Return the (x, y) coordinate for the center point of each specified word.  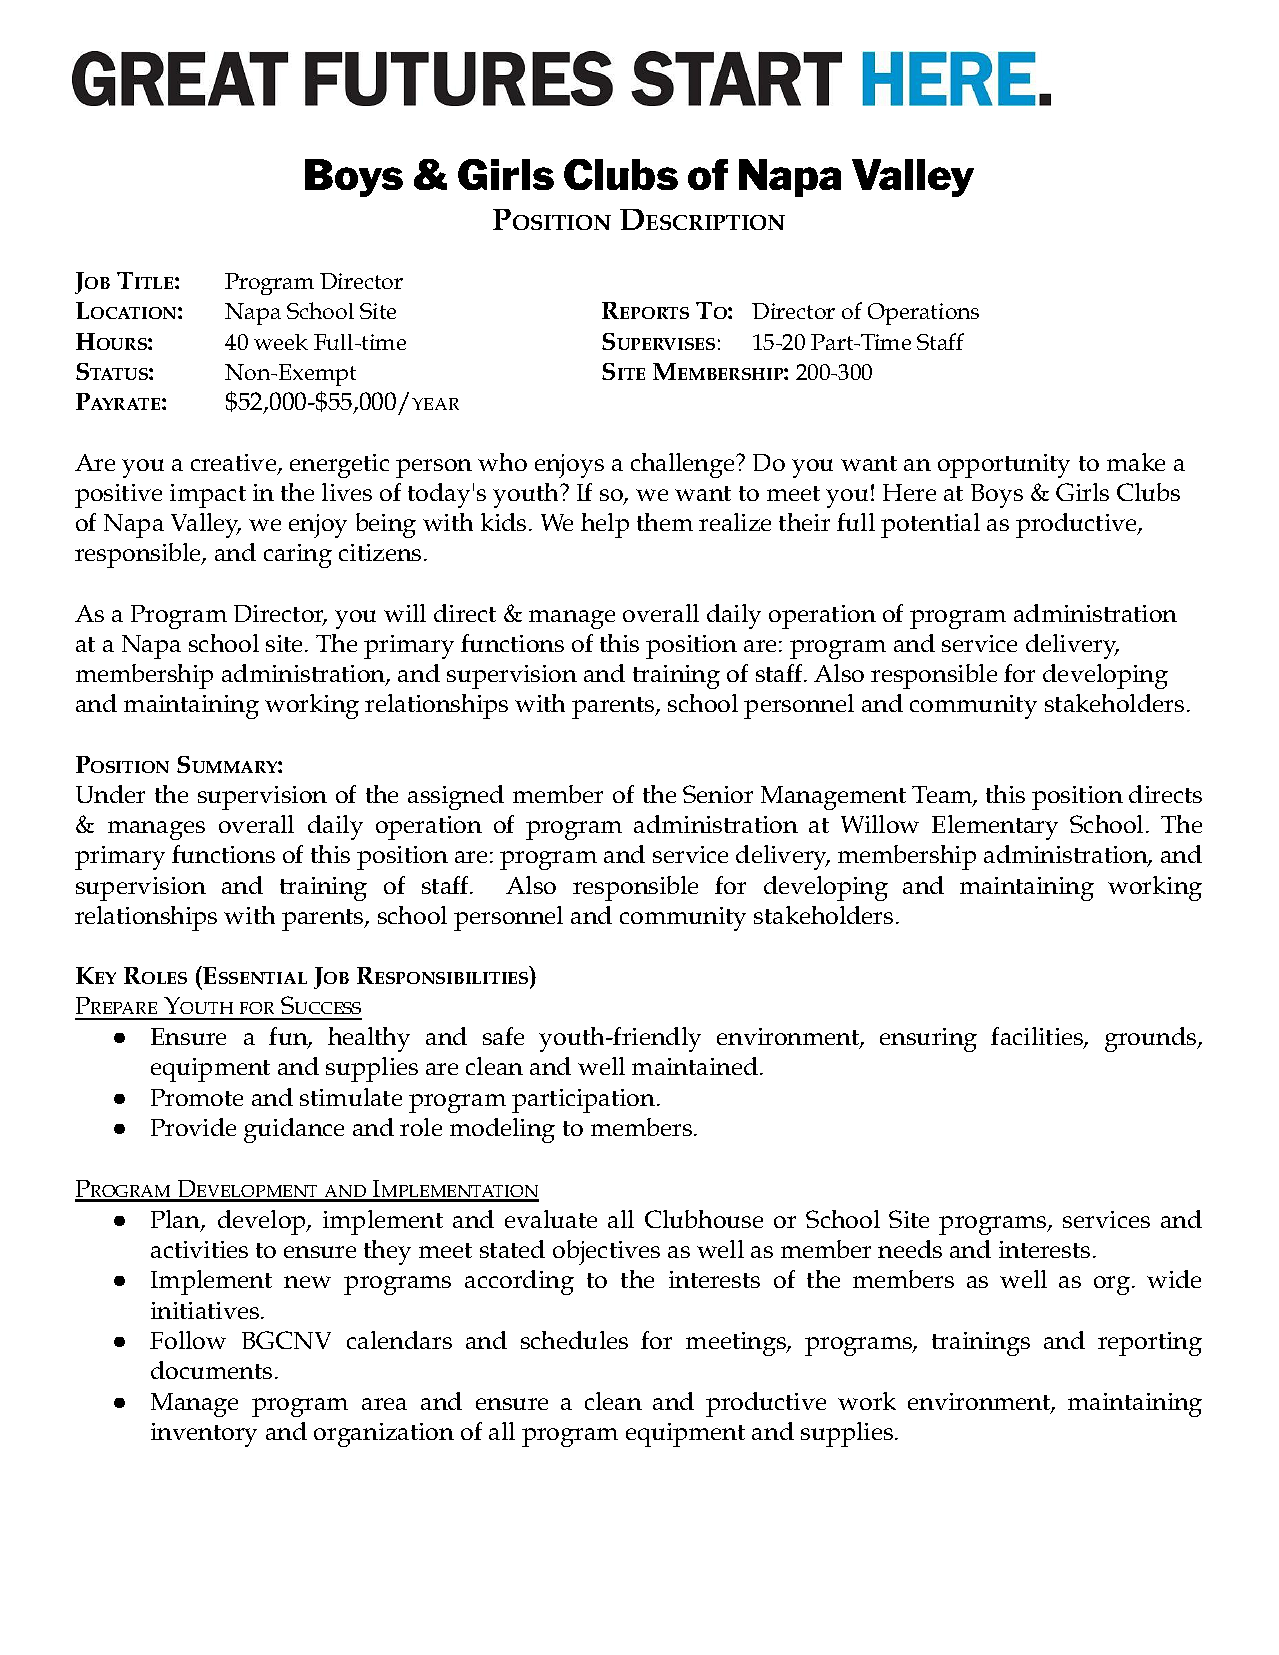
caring (298, 556)
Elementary (995, 827)
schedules (574, 1340)
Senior (718, 794)
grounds (1152, 1039)
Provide (193, 1127)
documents (211, 1370)
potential (930, 525)
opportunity (1004, 466)
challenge (684, 465)
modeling (502, 1130)
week (281, 342)
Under (110, 794)
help (605, 525)
